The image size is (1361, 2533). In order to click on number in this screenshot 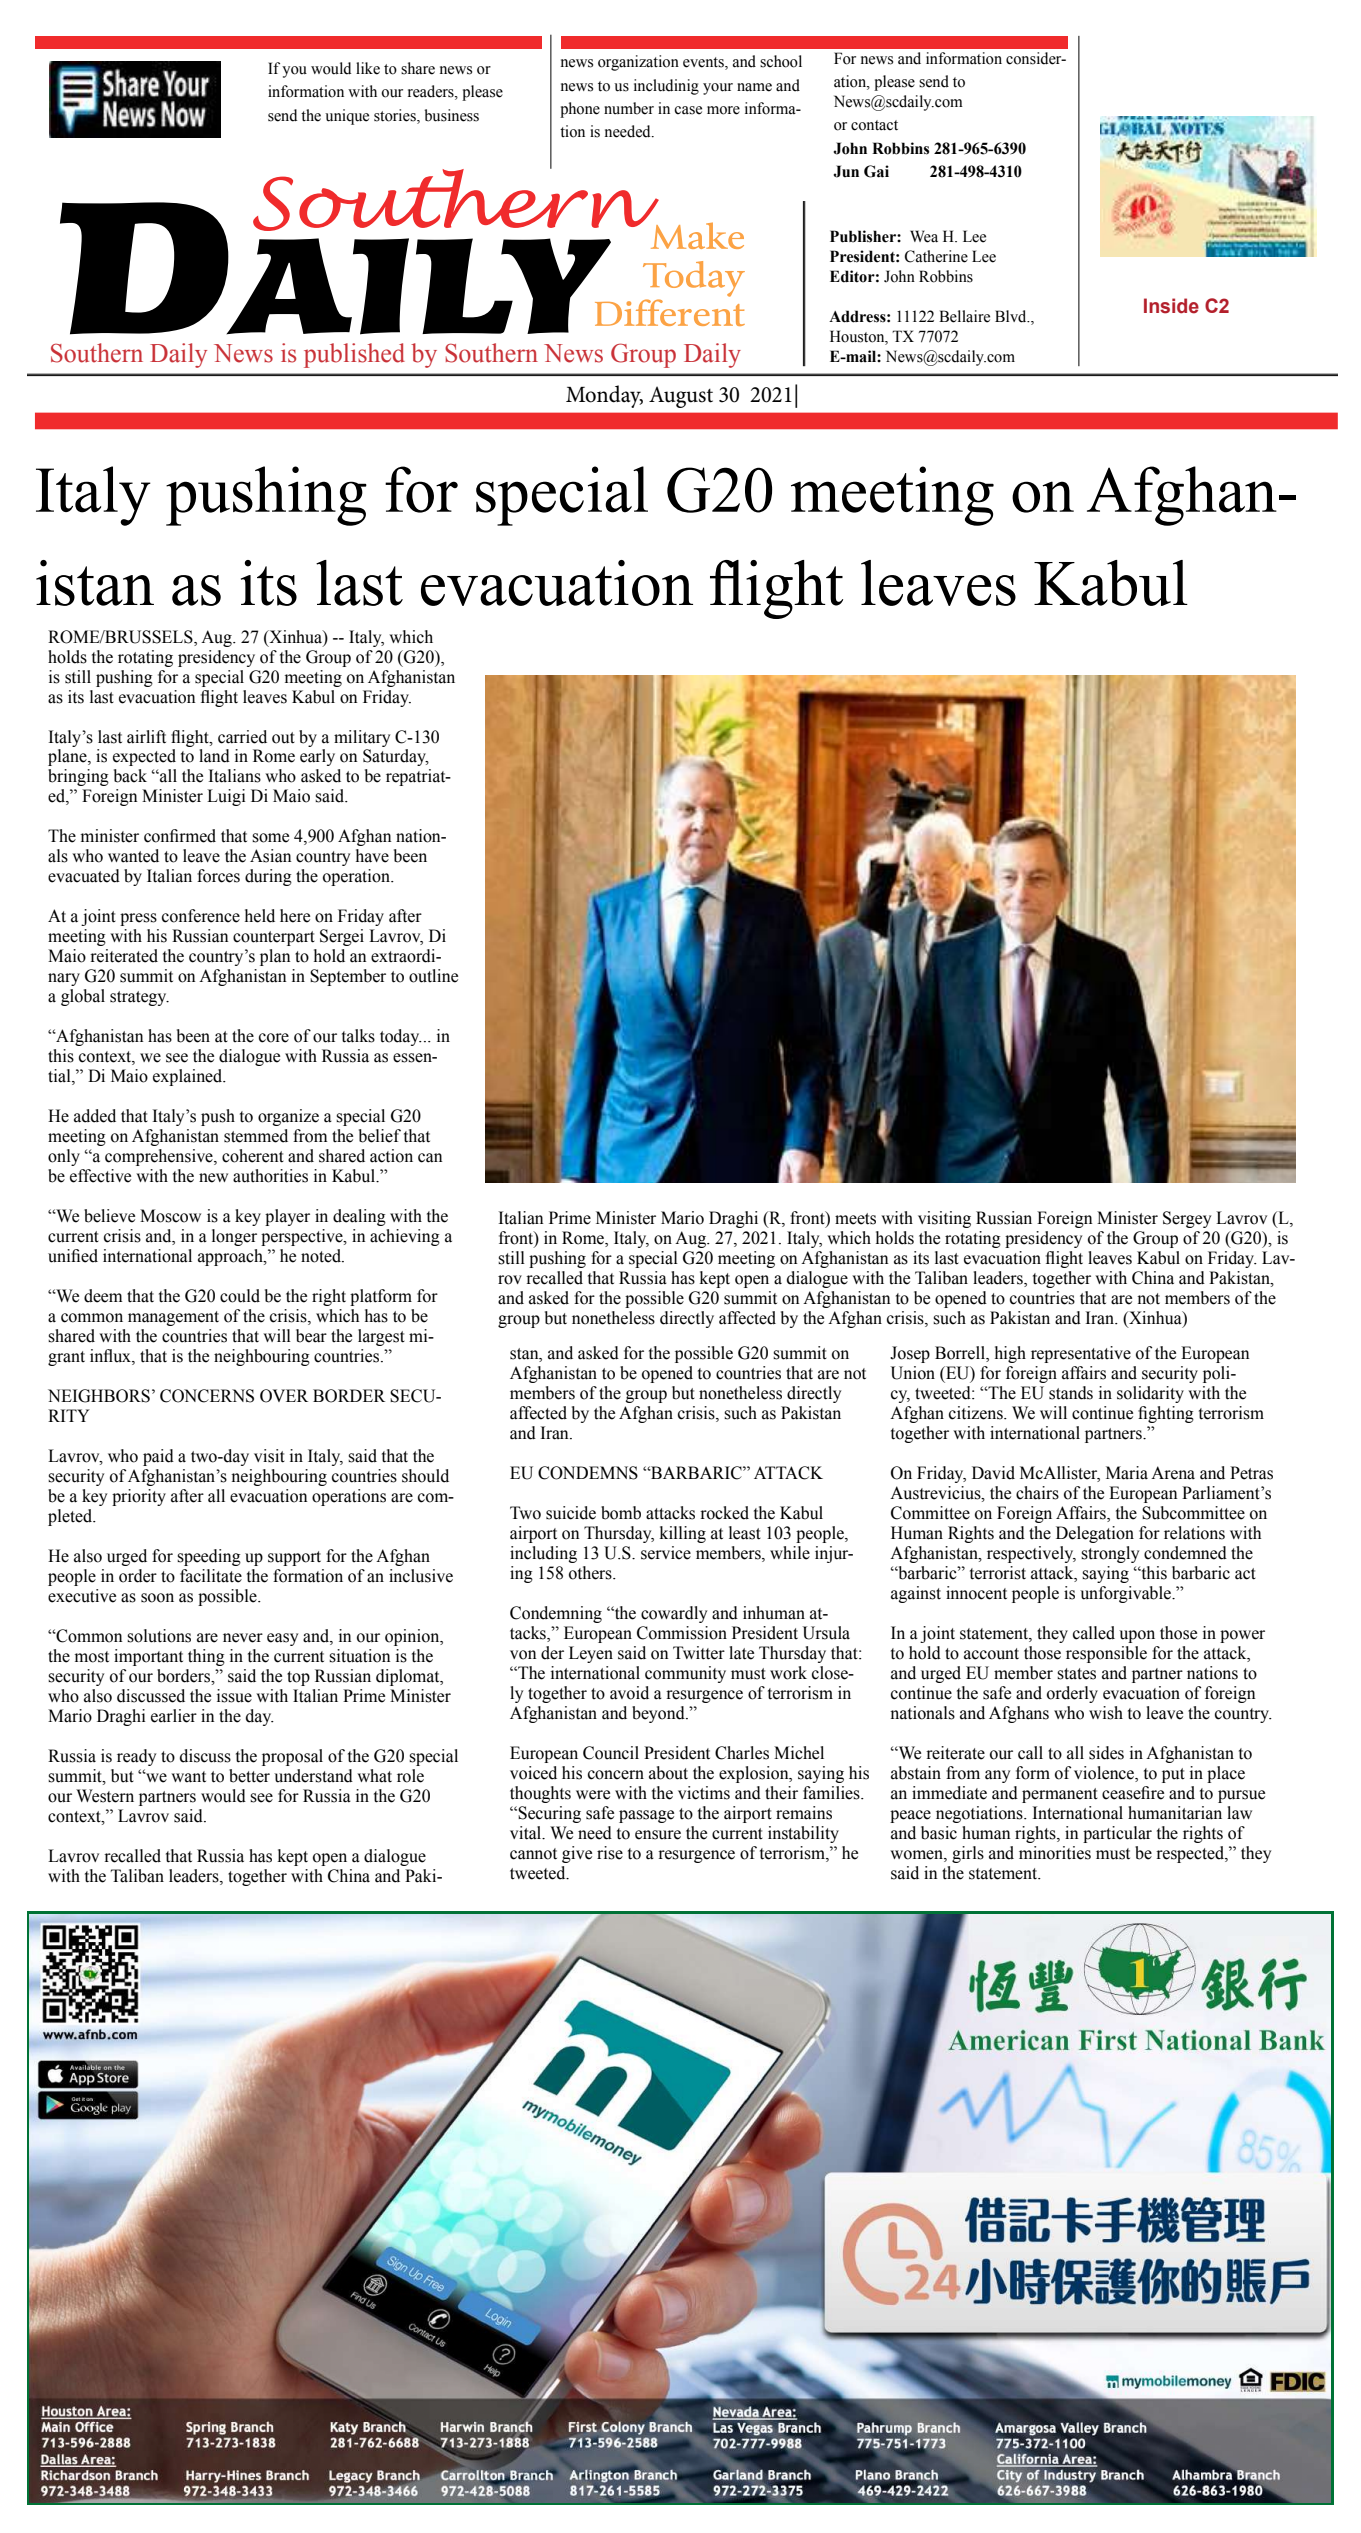, I will do `click(629, 108)`.
